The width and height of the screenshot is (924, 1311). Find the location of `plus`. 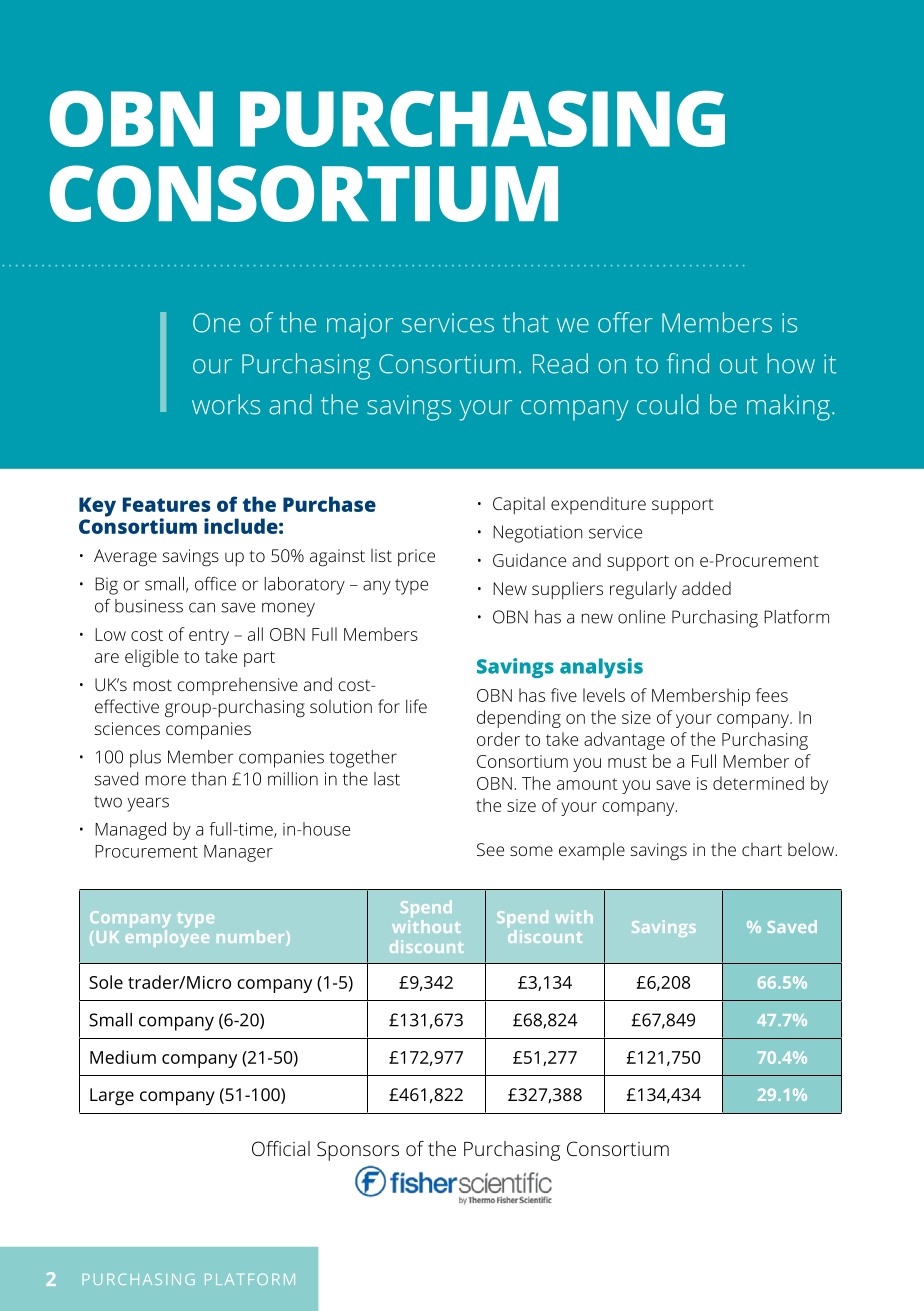

plus is located at coordinates (145, 759).
